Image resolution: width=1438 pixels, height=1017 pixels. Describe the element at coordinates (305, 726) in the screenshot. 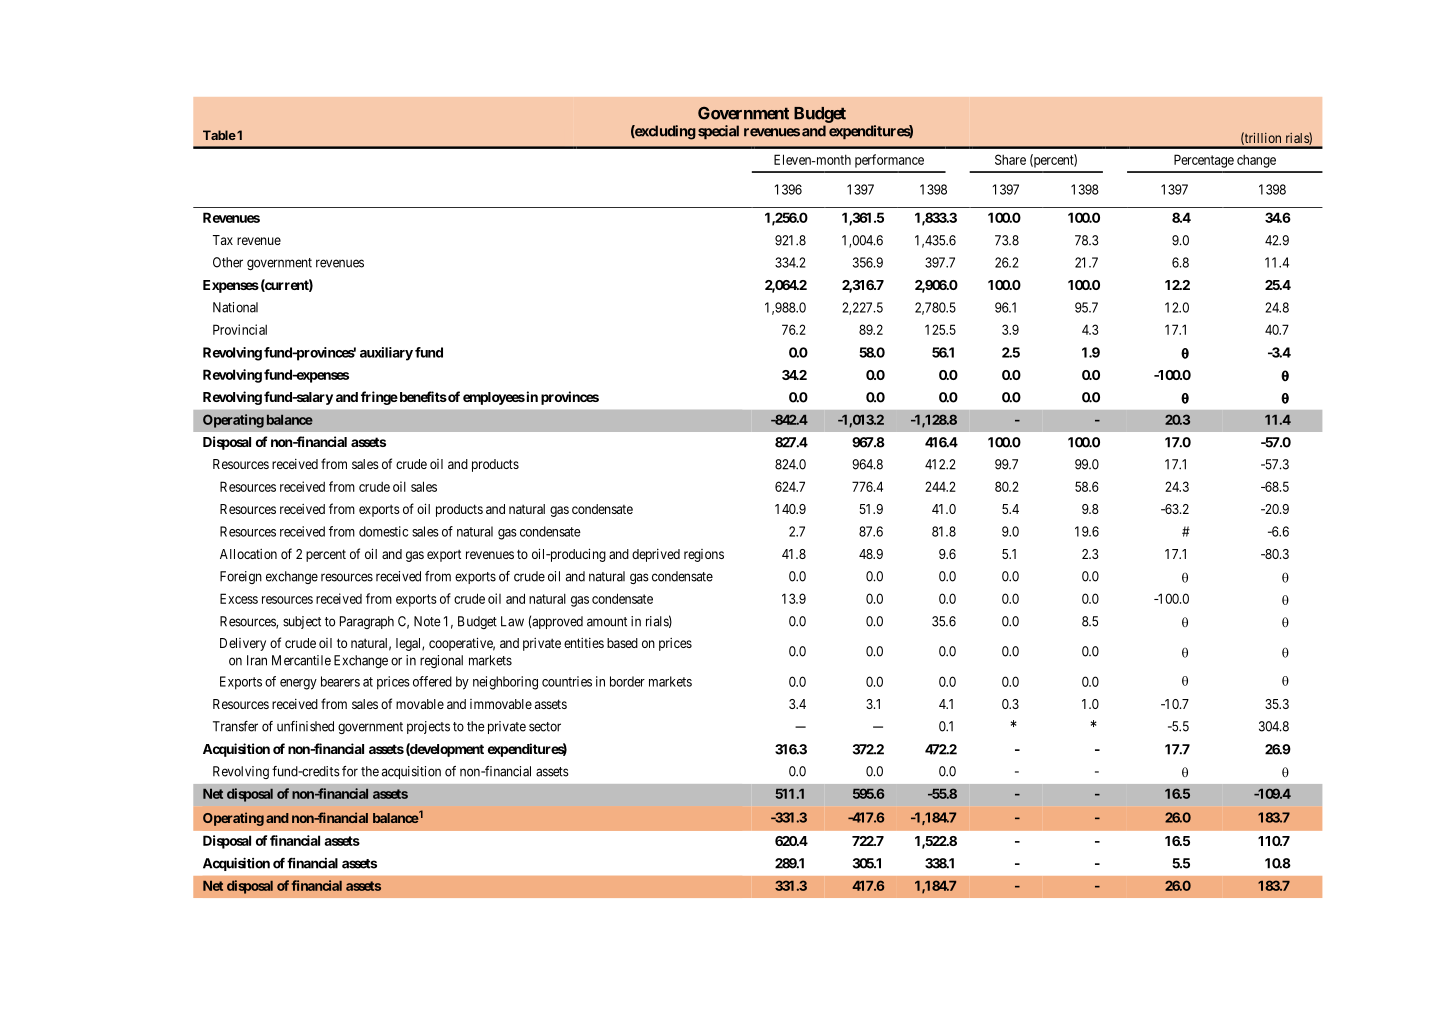

I see `unfinished` at that location.
